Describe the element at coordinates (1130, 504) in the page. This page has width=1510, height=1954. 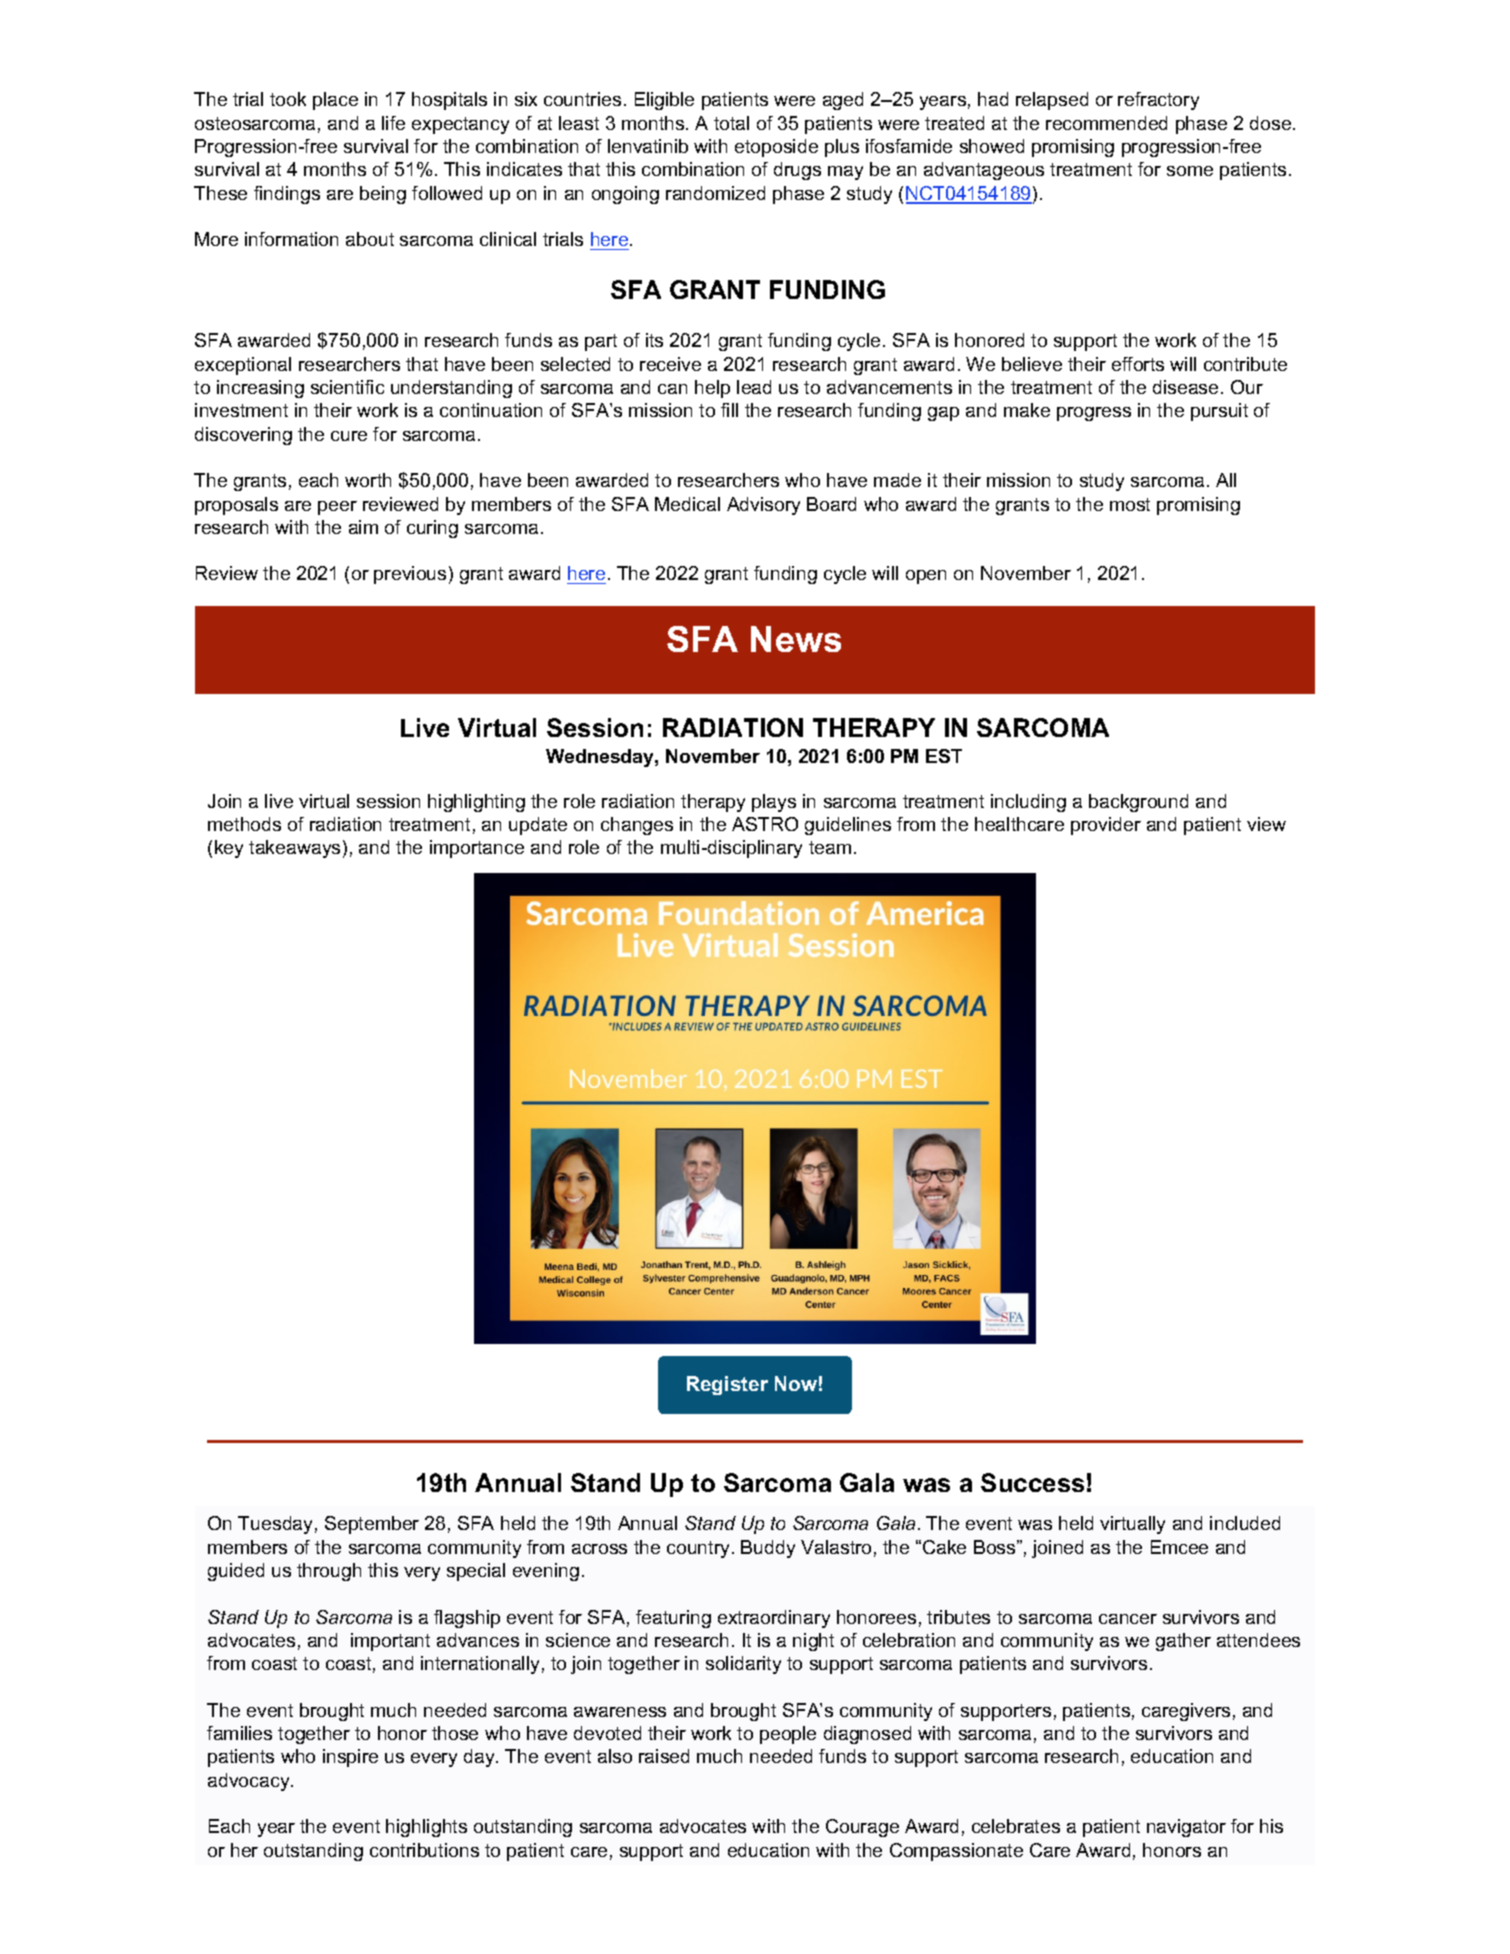
I see `most` at that location.
